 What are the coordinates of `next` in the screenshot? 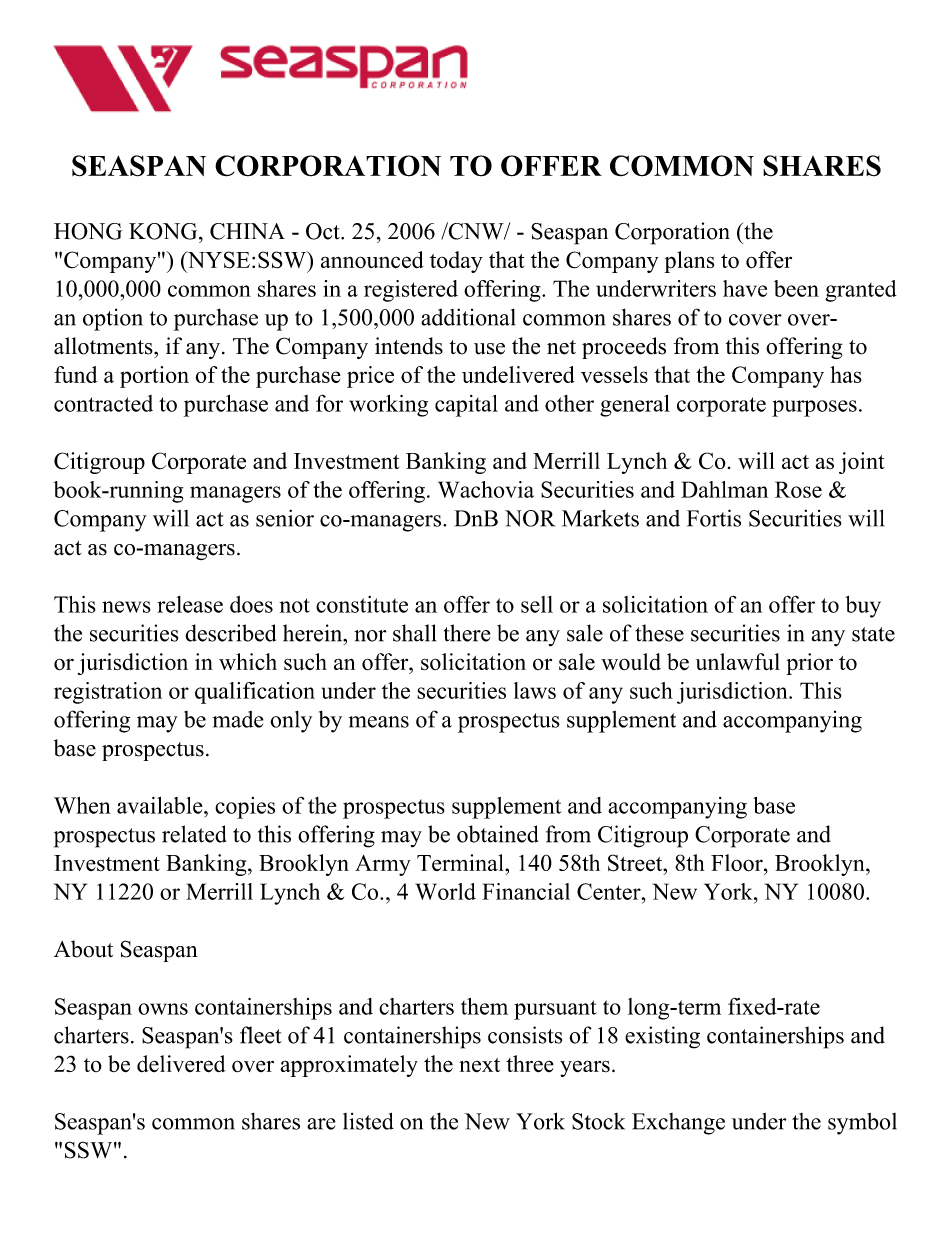 It's located at (479, 1065).
